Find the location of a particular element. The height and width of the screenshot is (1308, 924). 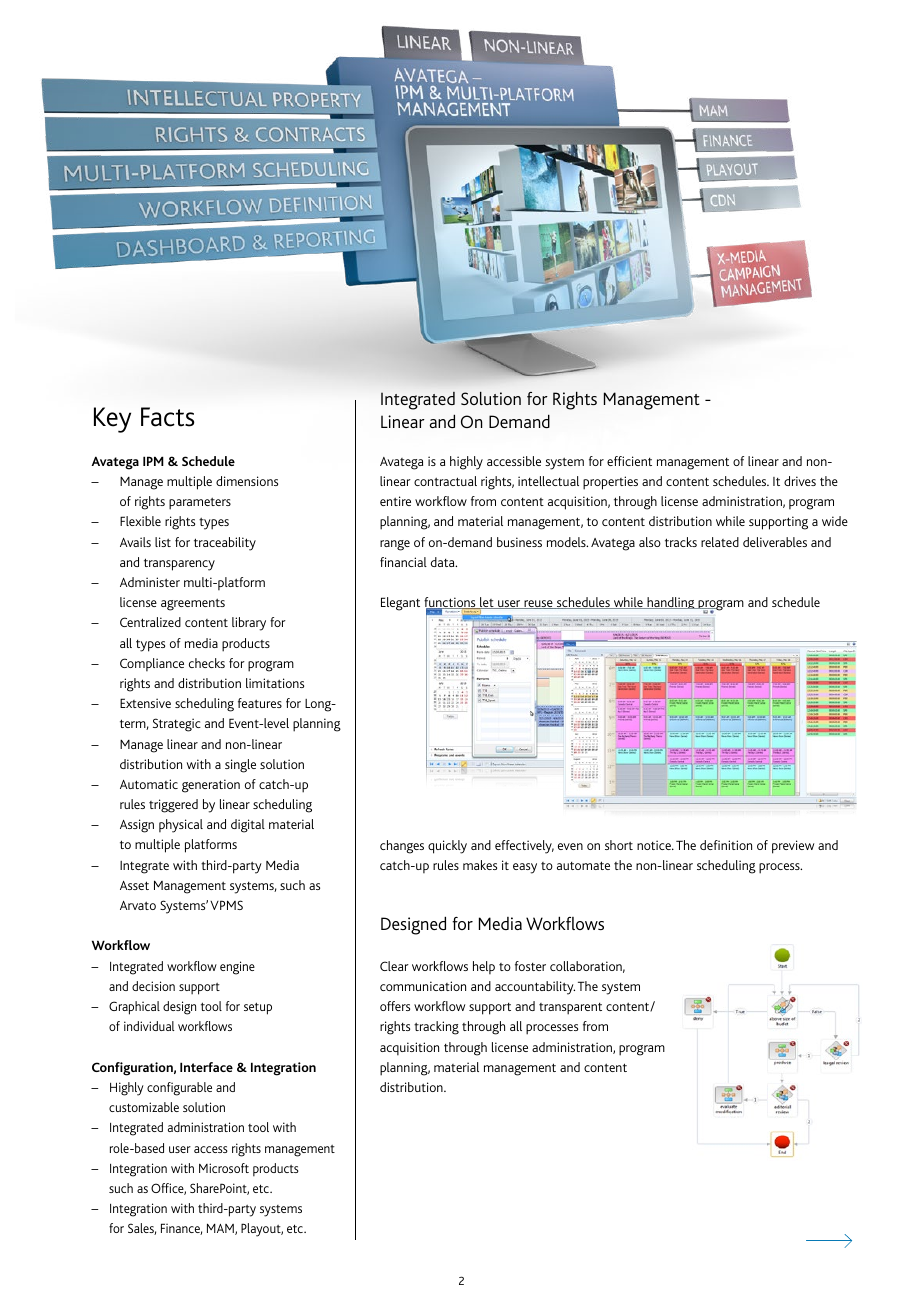

transparent is located at coordinates (570, 1009).
